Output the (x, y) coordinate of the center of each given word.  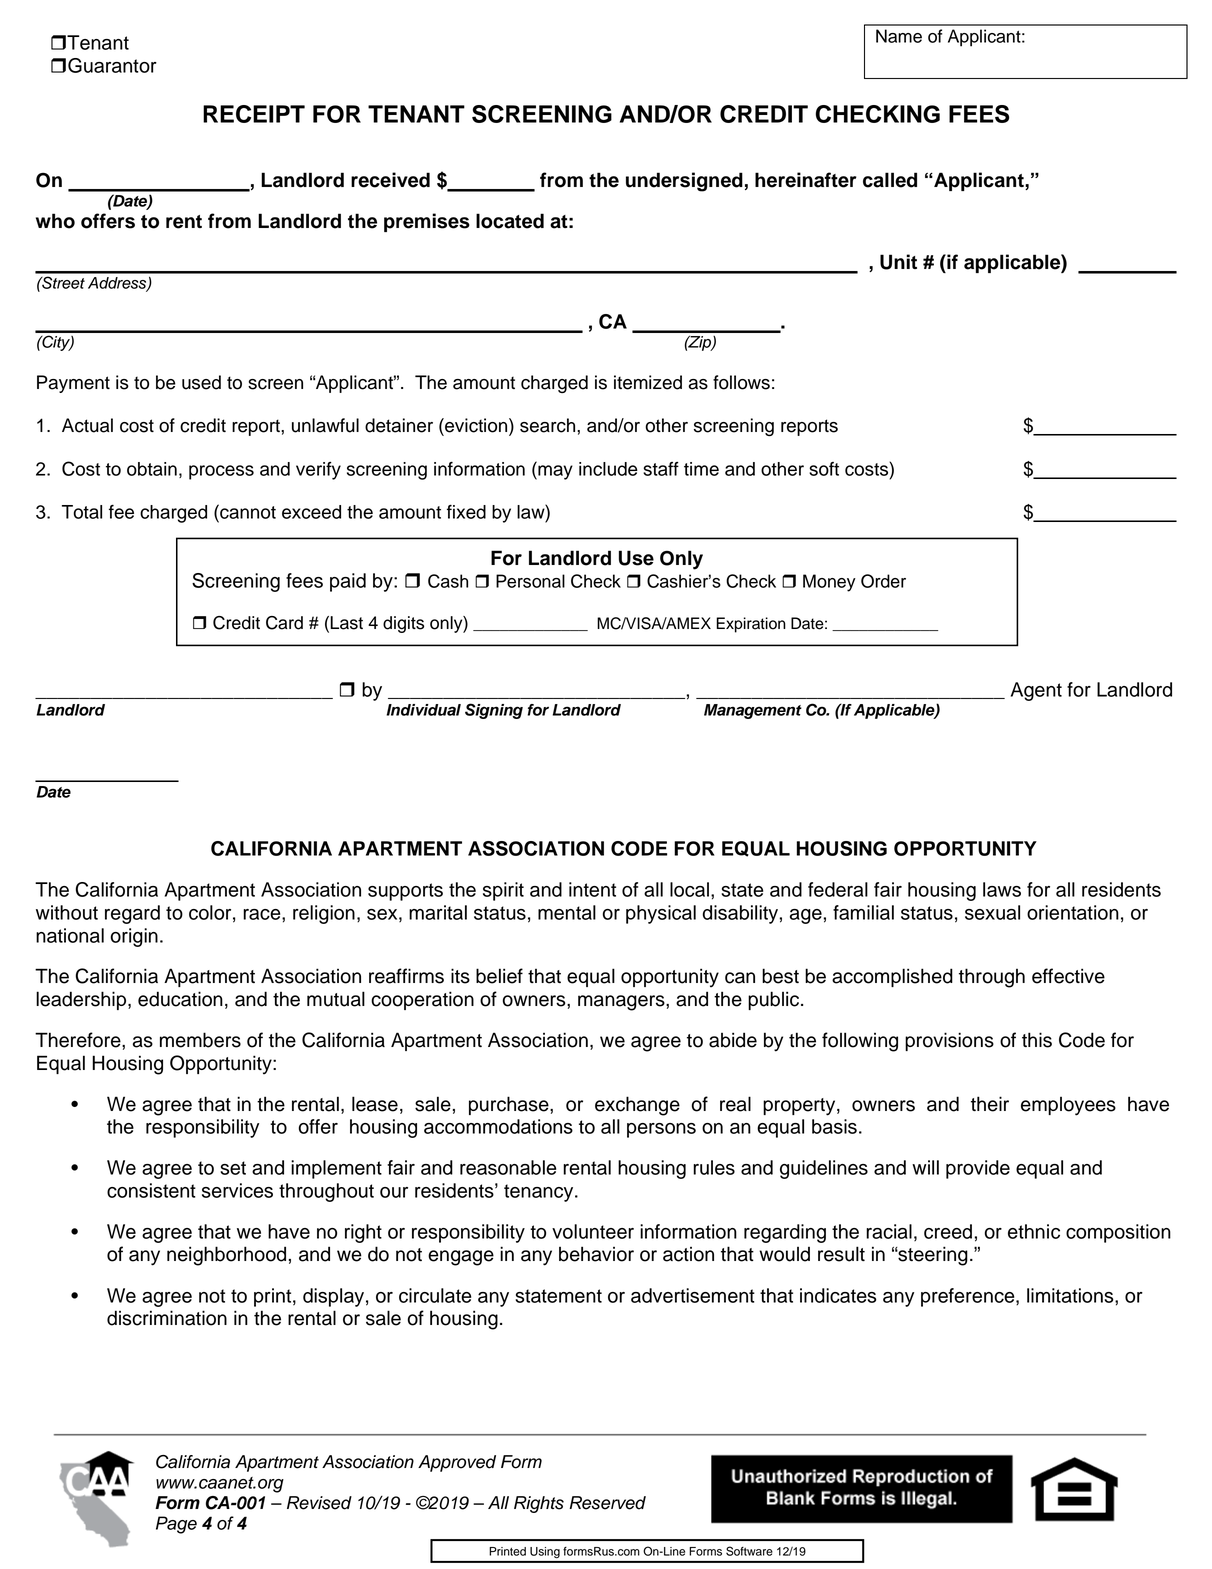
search (549, 425)
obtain (152, 469)
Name (899, 36)
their (990, 1104)
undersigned (684, 182)
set (233, 1168)
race (263, 914)
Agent (1036, 691)
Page (176, 1525)
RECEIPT (254, 114)
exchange (637, 1106)
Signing (494, 711)
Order (883, 581)
